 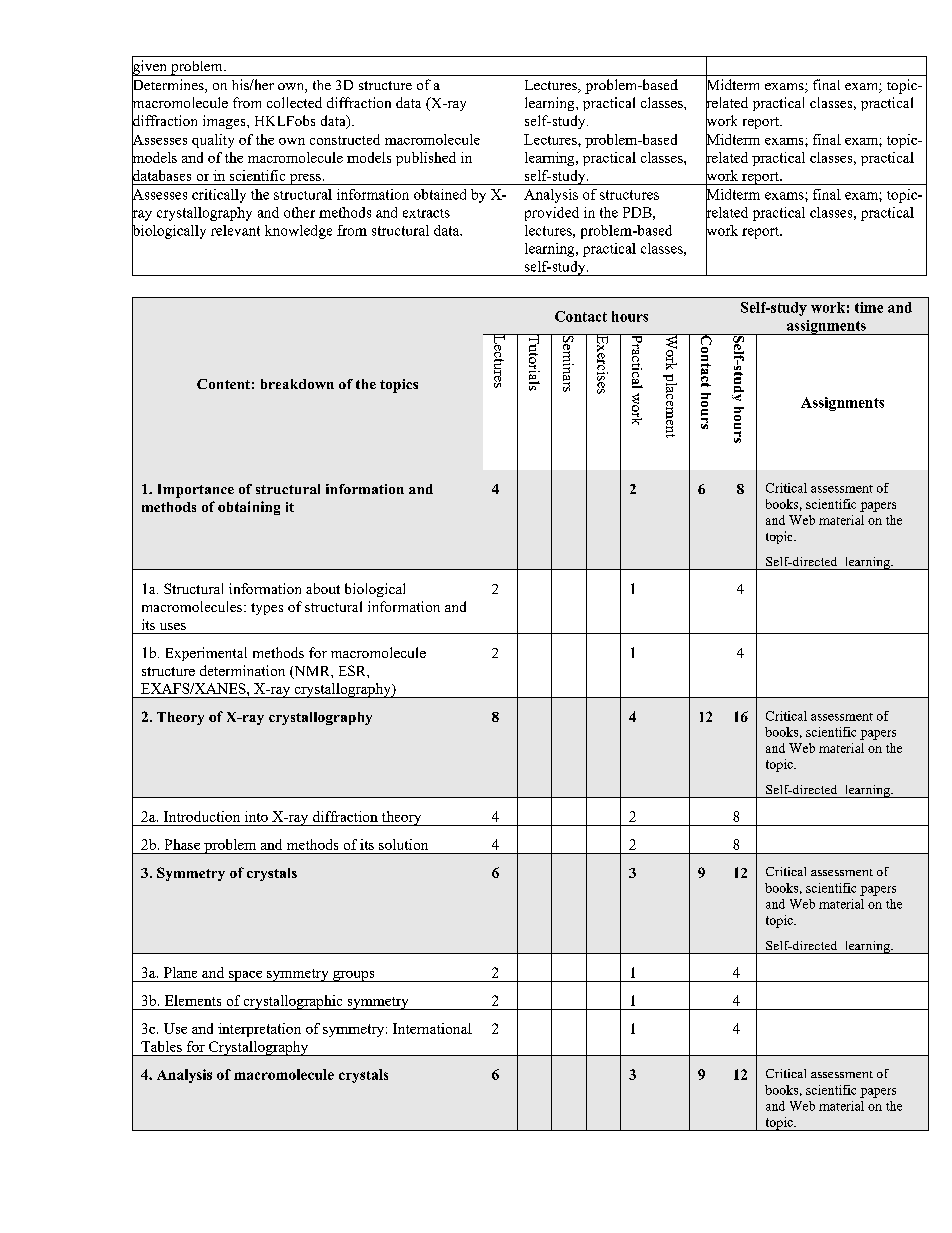 What do you see at coordinates (256, 816) in the screenshot?
I see `into` at bounding box center [256, 816].
